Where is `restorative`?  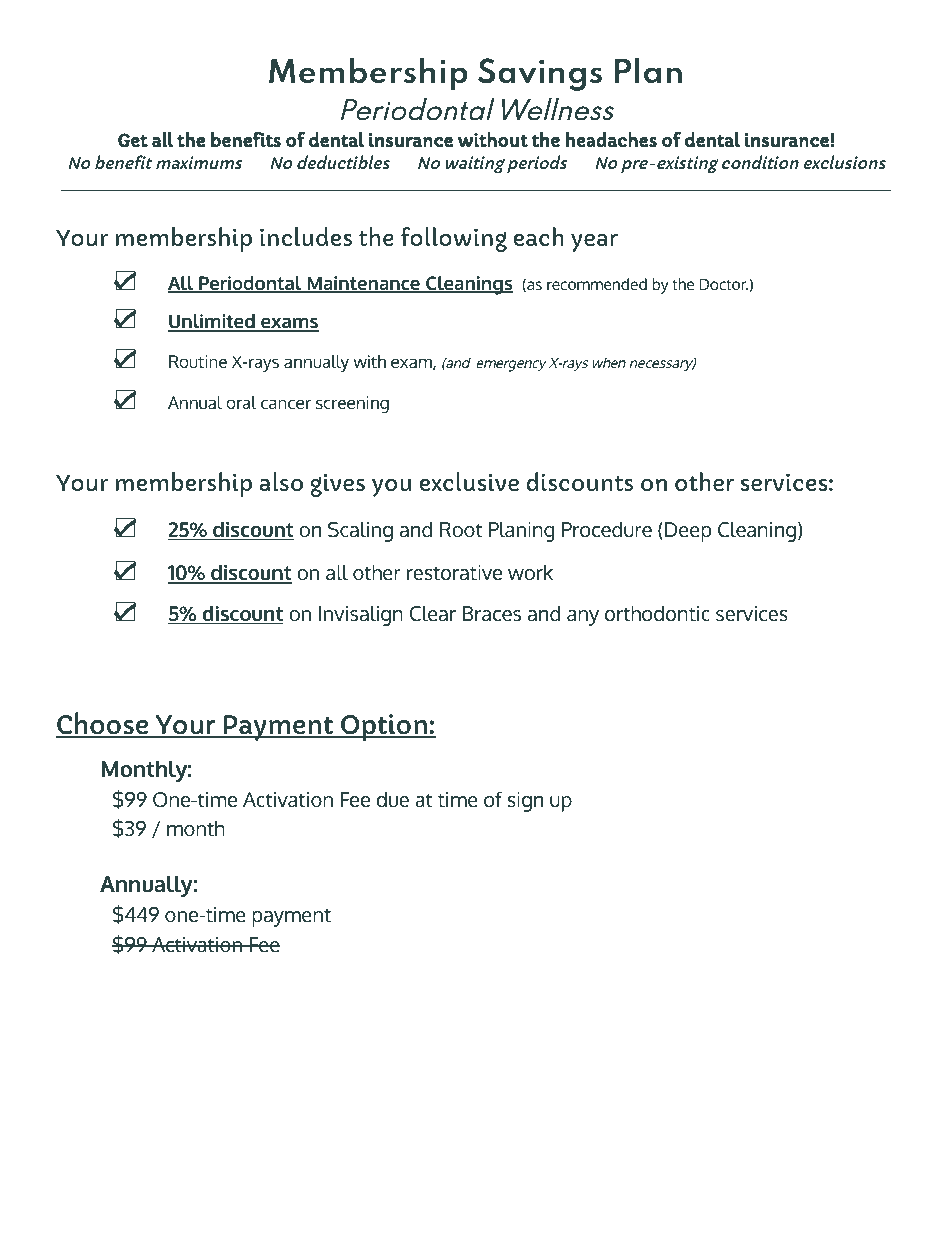
restorative is located at coordinates (454, 573).
